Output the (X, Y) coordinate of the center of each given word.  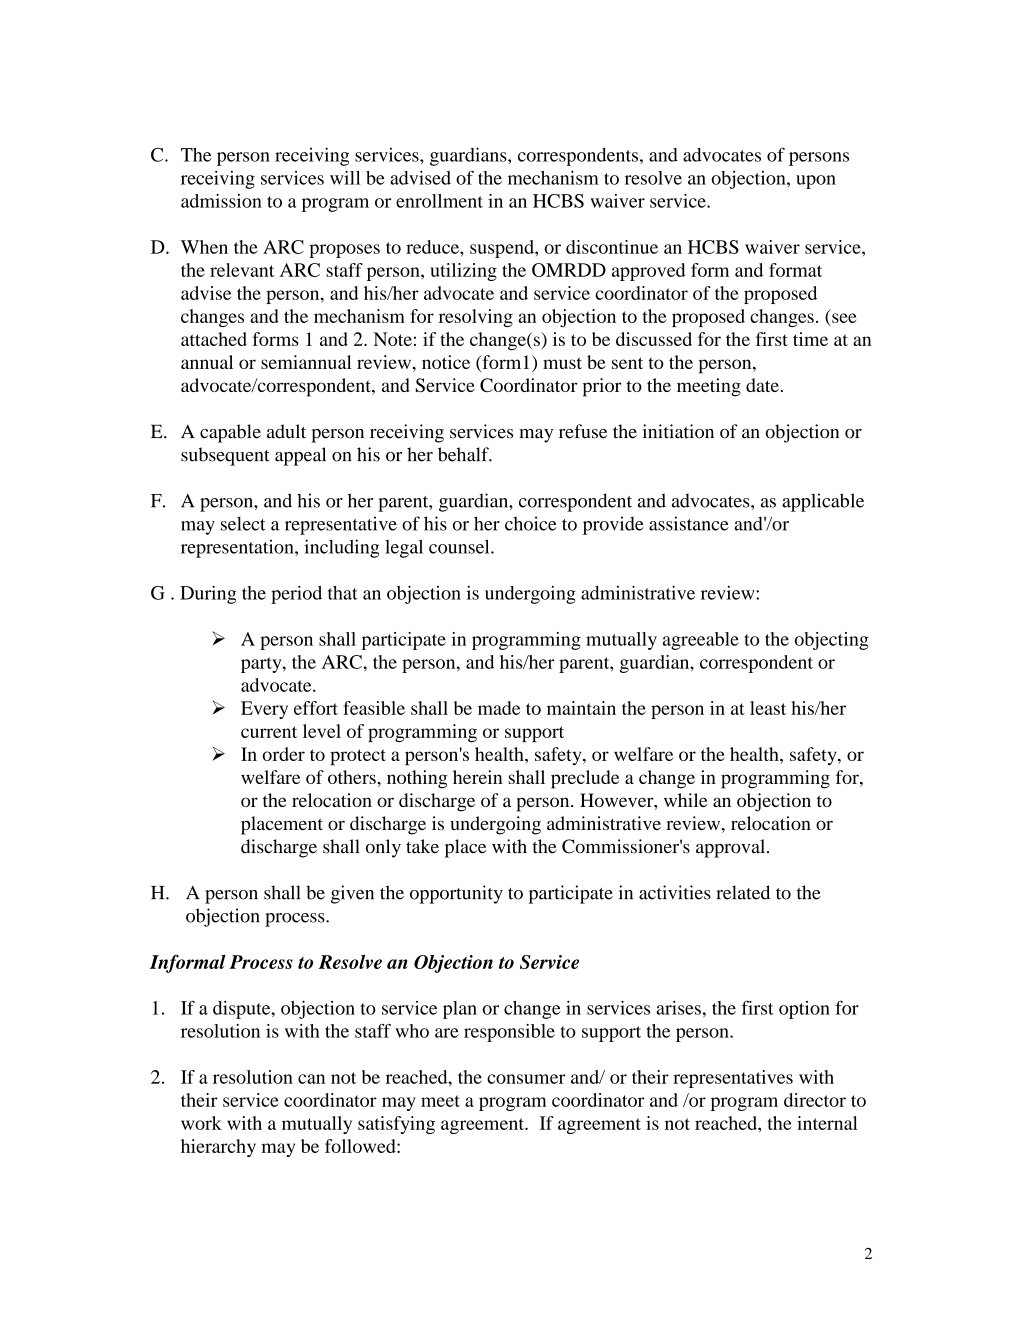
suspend (503, 249)
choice (531, 523)
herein (477, 777)
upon (816, 182)
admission (221, 201)
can (311, 1079)
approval (732, 848)
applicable (823, 502)
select (243, 523)
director (815, 1100)
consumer (526, 1079)
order (283, 754)
